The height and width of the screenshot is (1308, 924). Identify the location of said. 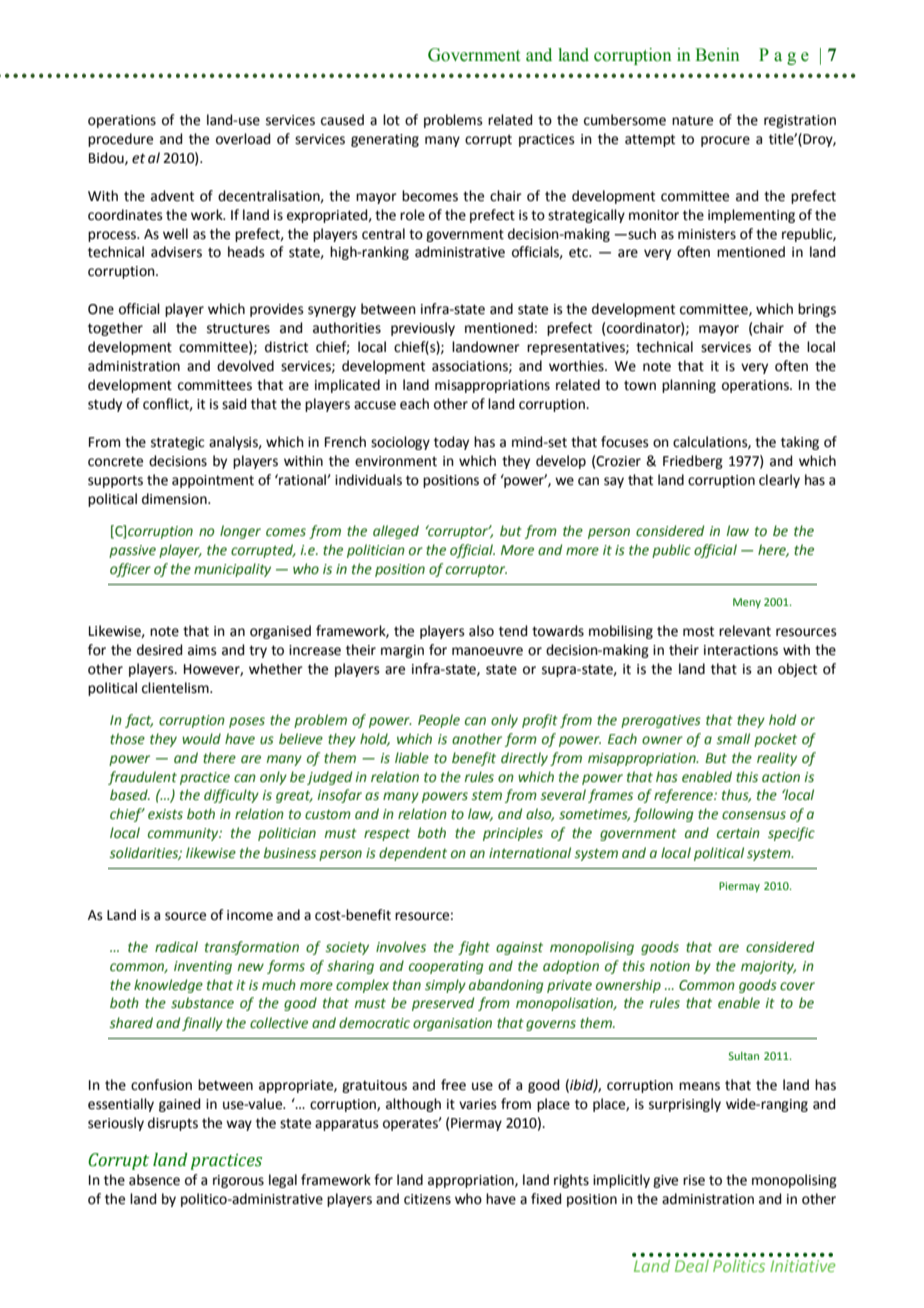
(234, 404).
